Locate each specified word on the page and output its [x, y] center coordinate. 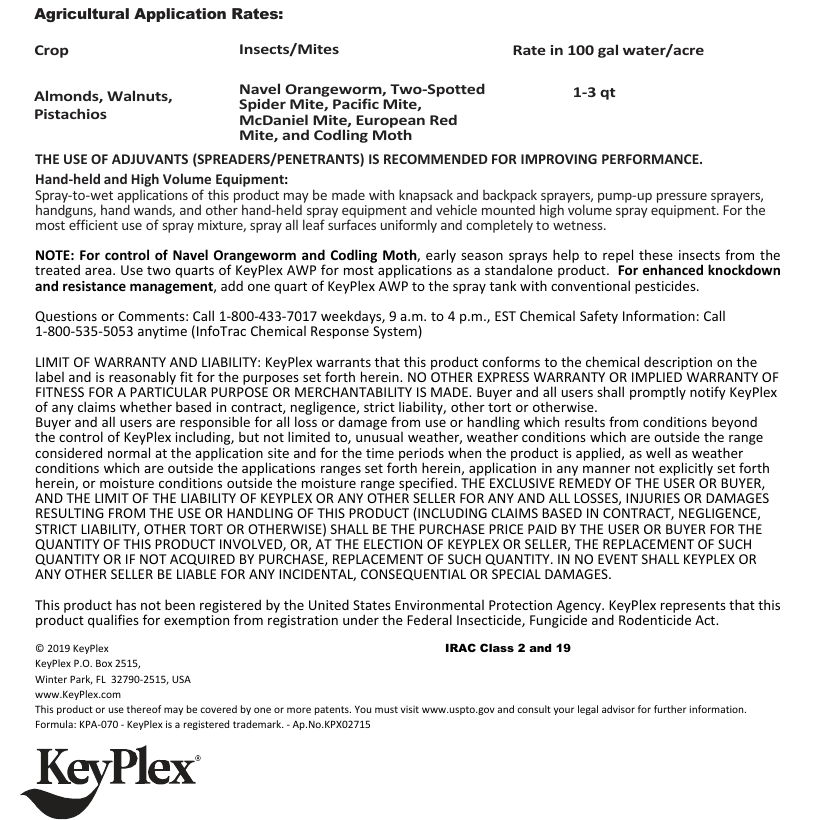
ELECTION [393, 544]
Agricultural [81, 15]
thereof [144, 709]
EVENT [618, 559]
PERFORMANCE [651, 159]
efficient [93, 224]
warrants [343, 362]
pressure [682, 198]
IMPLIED [657, 377]
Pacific [356, 103]
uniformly [409, 226]
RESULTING [70, 513]
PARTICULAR [168, 392]
